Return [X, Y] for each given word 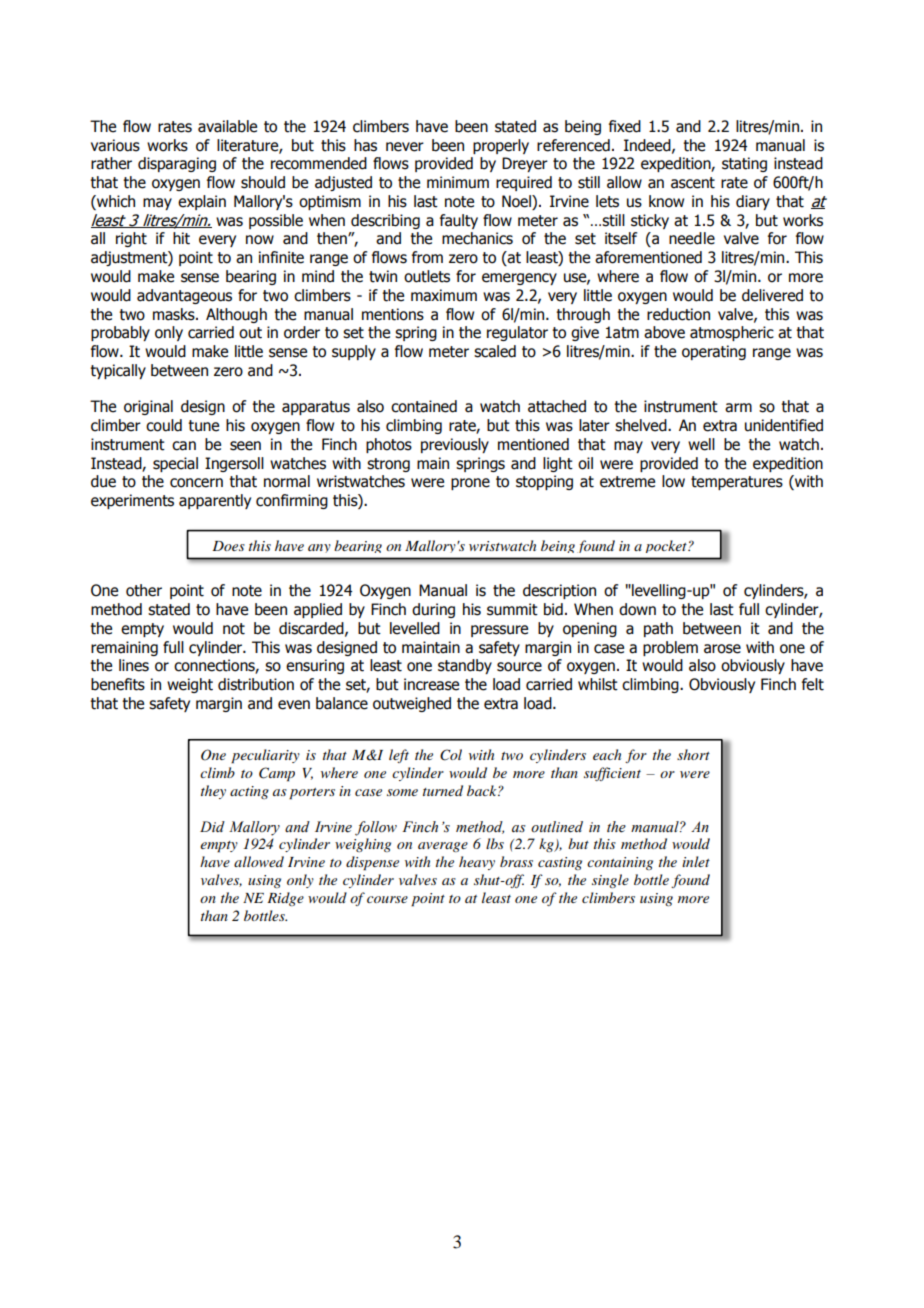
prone [470, 484]
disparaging [177, 164]
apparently [215, 501]
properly [501, 146]
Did [212, 826]
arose [722, 649]
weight [190, 685]
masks [175, 314]
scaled [495, 351]
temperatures [737, 483]
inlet [696, 861]
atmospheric [732, 333]
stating [744, 164]
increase [431, 684]
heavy [477, 863]
